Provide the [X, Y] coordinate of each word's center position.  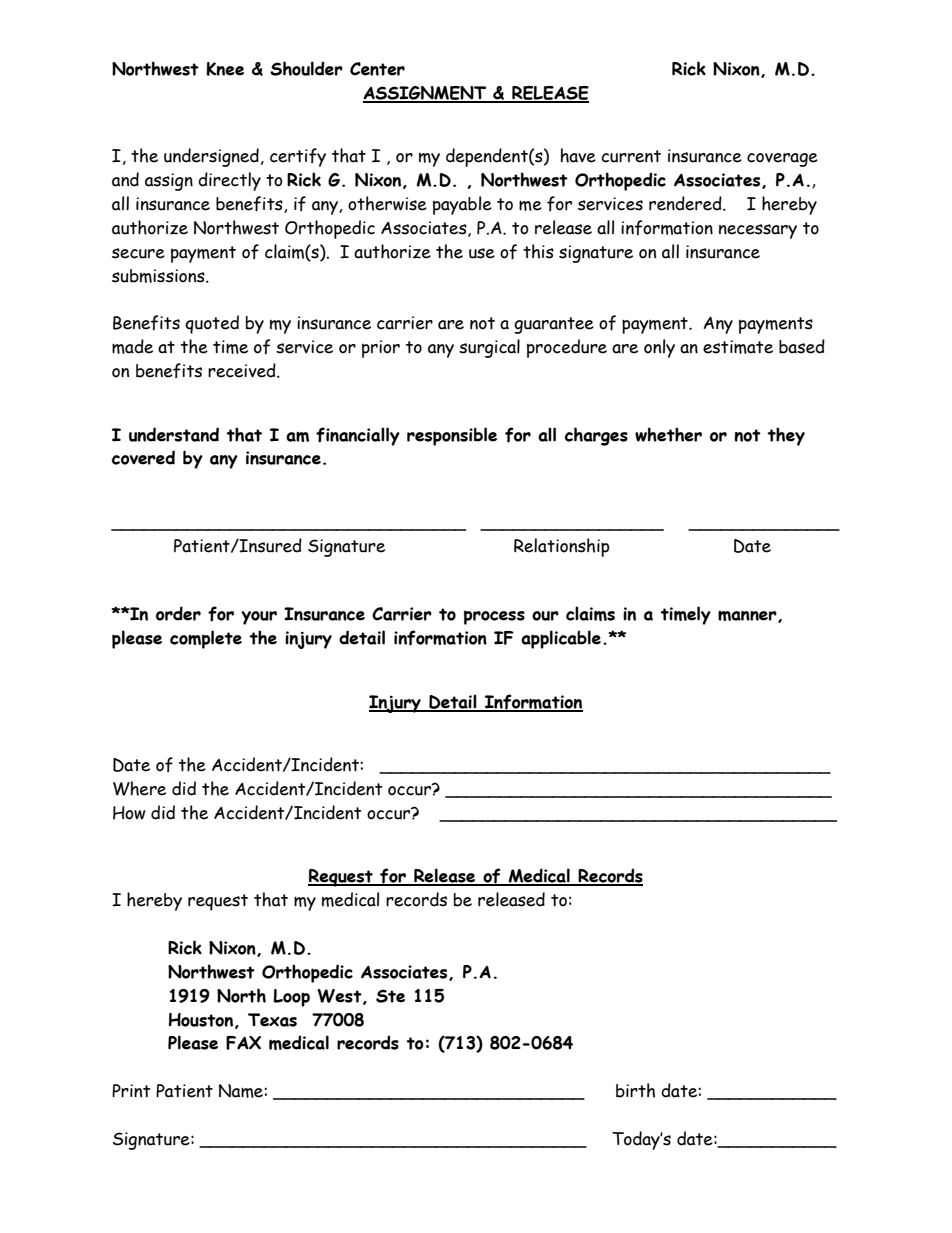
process [494, 617]
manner [748, 617]
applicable [561, 639]
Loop [291, 998]
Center [377, 69]
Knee [225, 69]
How [129, 813]
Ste [390, 996]
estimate [738, 347]
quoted [212, 324]
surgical [489, 348]
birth [635, 1090]
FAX [243, 1043]
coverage [782, 160]
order [178, 613]
